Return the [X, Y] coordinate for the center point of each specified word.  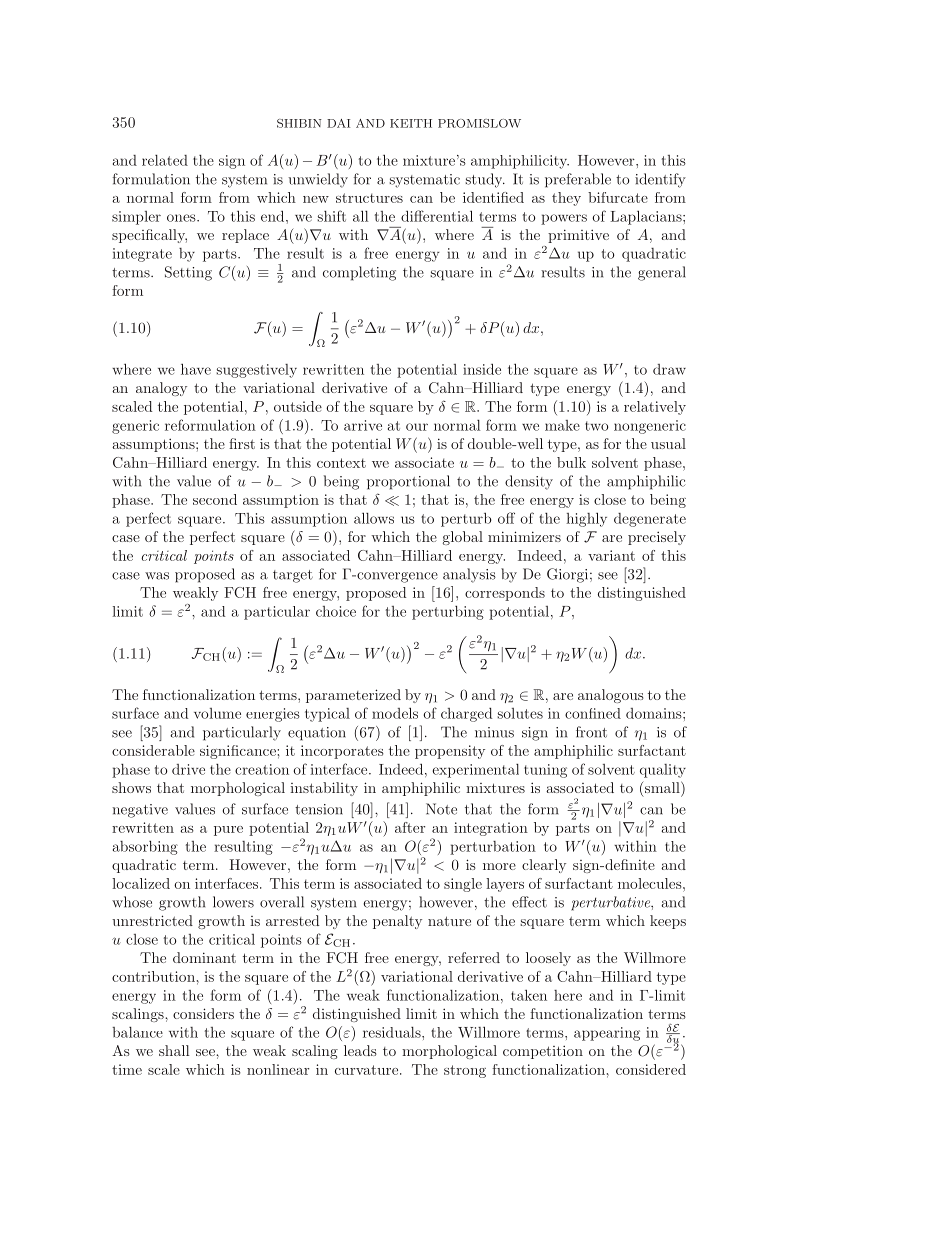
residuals [393, 1032]
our [417, 427]
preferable [578, 180]
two [597, 426]
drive [188, 769]
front [591, 732]
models [395, 713]
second [215, 499]
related [165, 160]
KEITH [411, 123]
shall [174, 1050]
